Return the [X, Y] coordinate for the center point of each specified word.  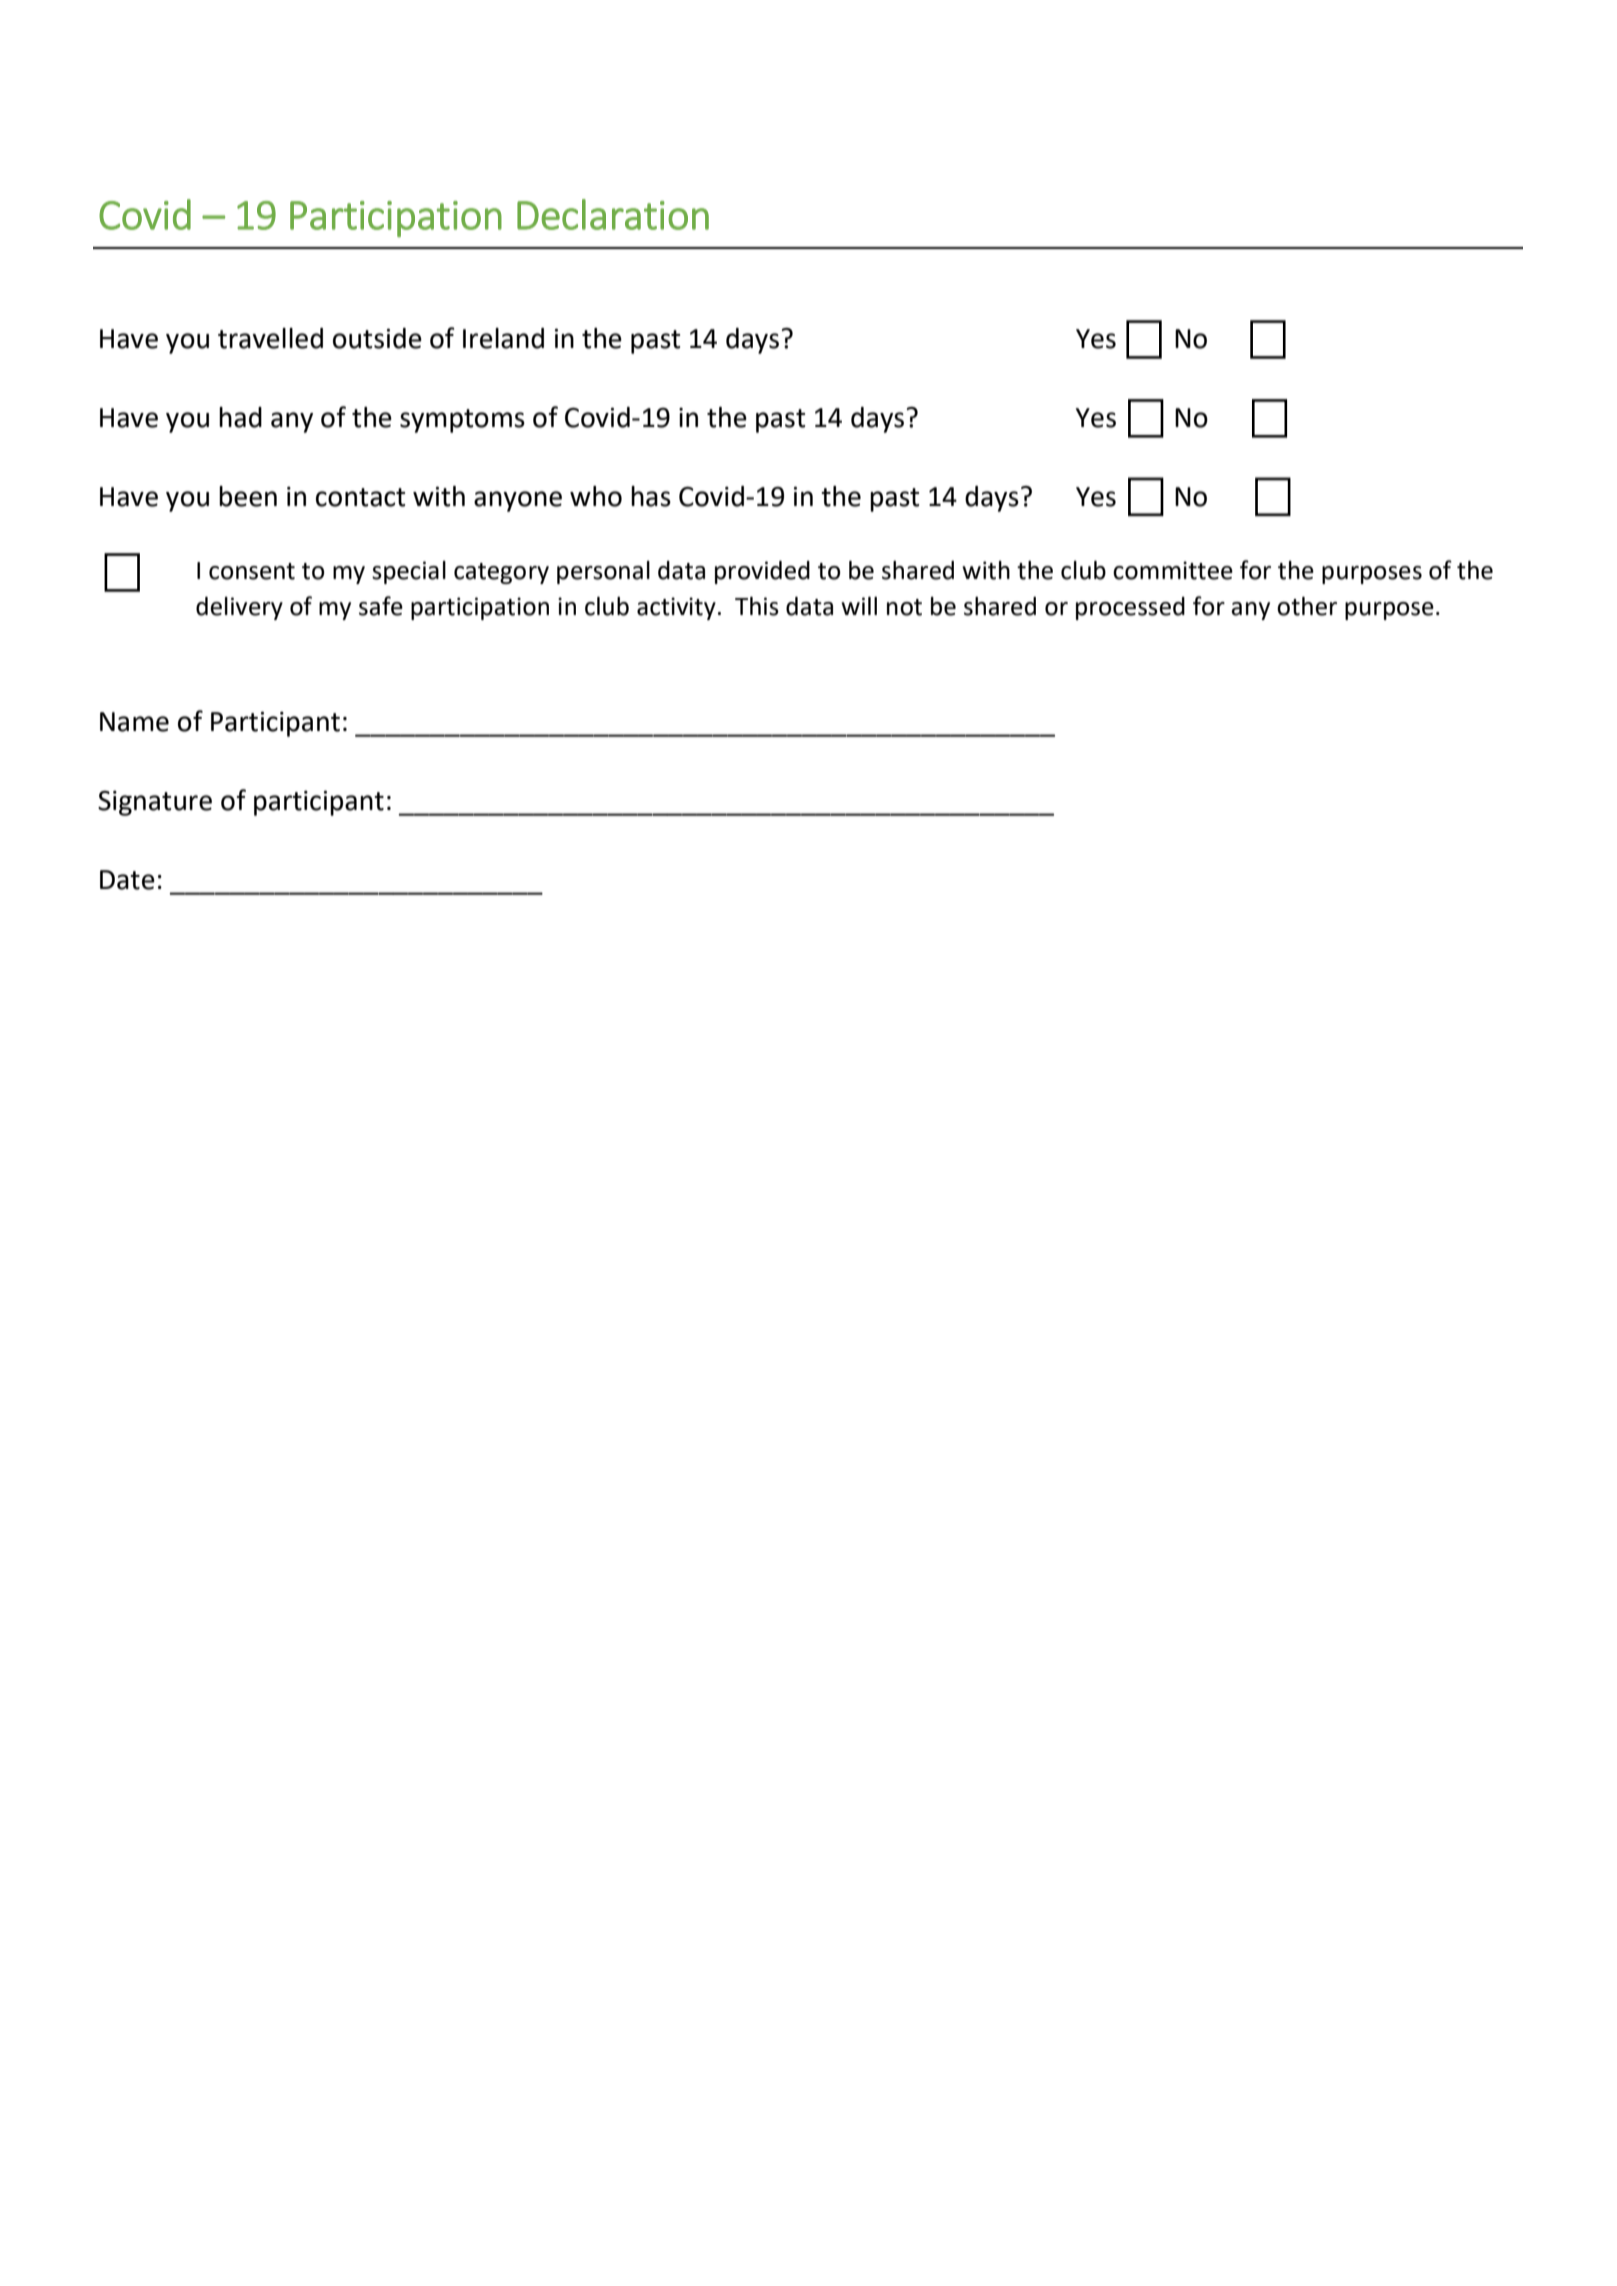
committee [1173, 570]
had [240, 417]
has [651, 496]
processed [1130, 608]
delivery [239, 608]
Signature [155, 803]
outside [377, 338]
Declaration [613, 214]
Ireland [503, 338]
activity [676, 608]
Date [127, 880]
